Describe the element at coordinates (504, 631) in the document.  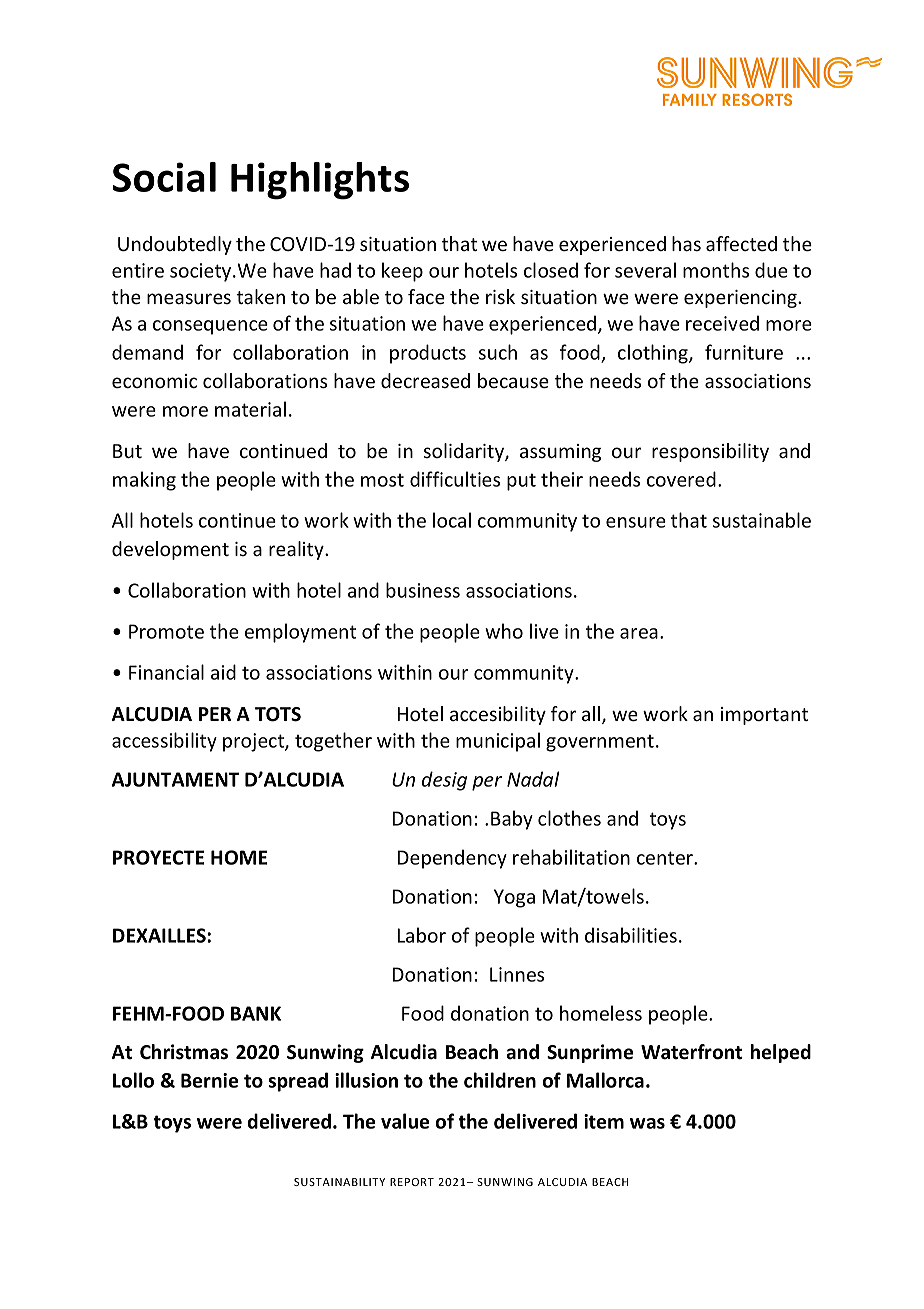
I see `who` at that location.
